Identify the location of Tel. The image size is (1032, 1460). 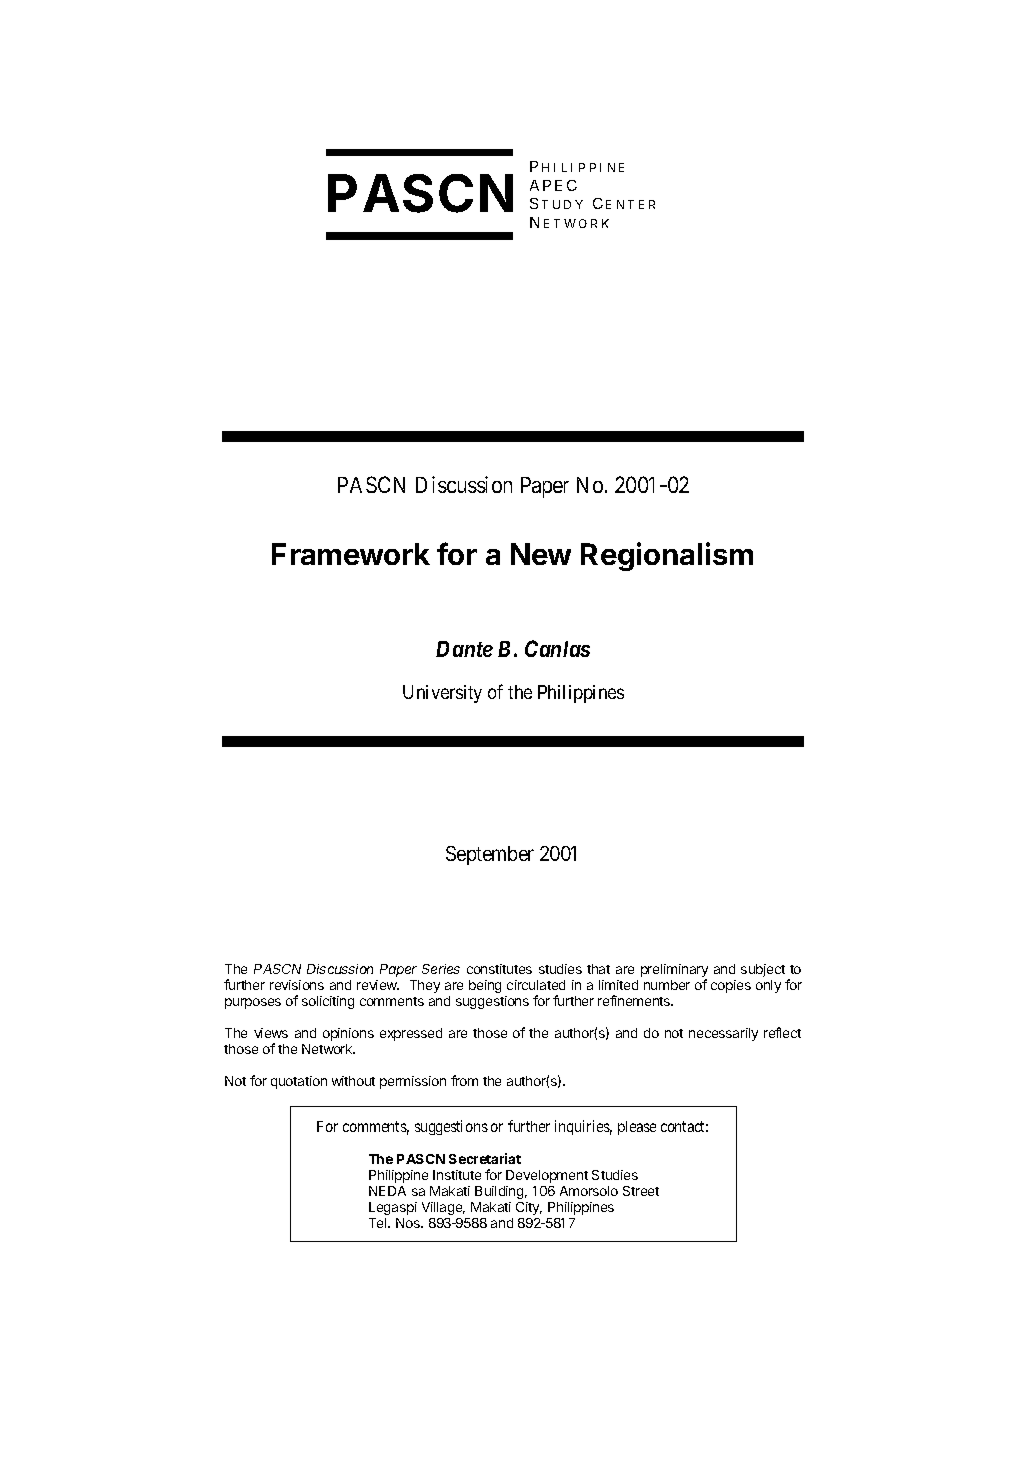
(379, 1223).
